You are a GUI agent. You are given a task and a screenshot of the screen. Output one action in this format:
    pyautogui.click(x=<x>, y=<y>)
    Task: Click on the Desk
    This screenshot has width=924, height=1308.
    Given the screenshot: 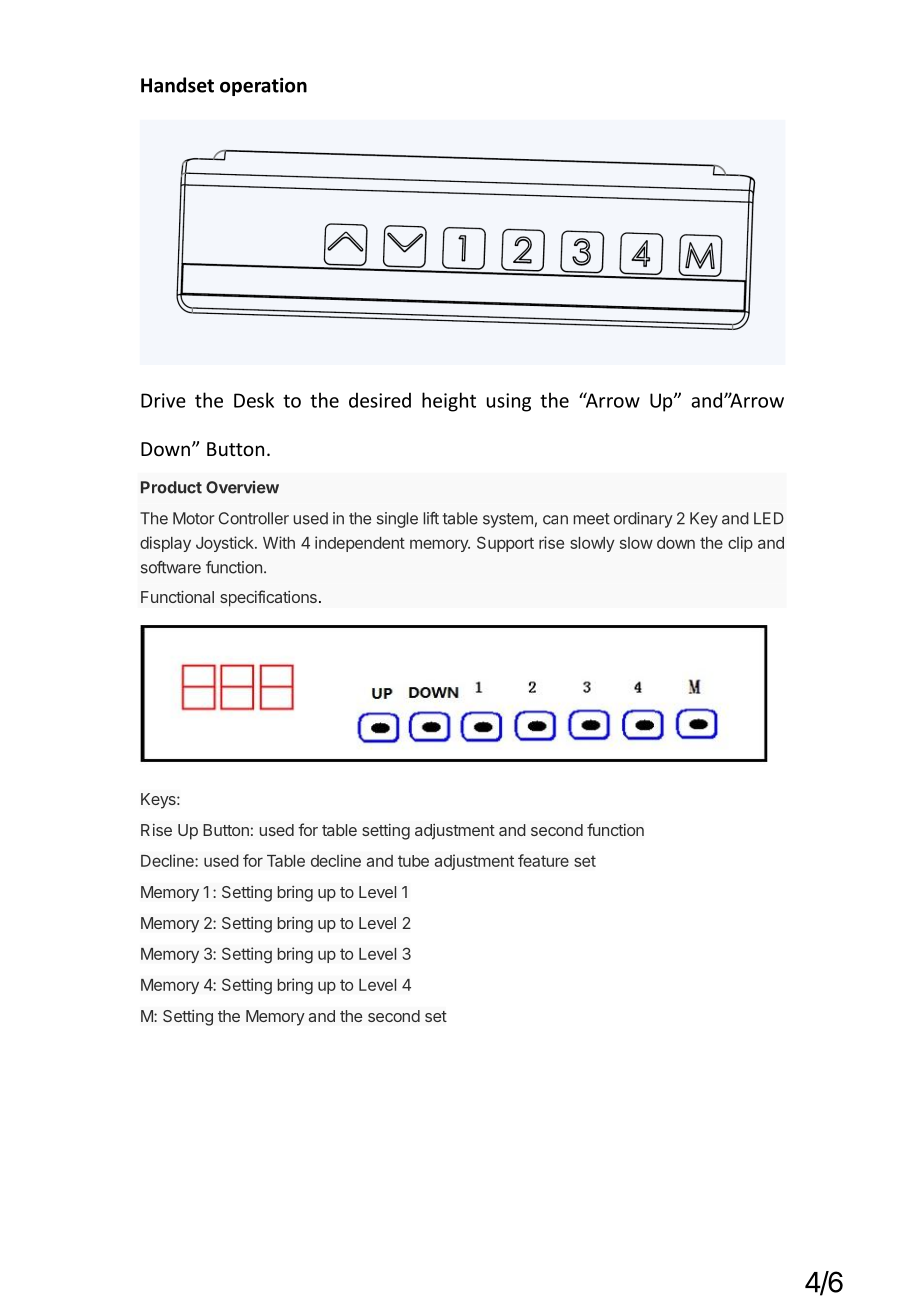 What is the action you would take?
    pyautogui.click(x=254, y=400)
